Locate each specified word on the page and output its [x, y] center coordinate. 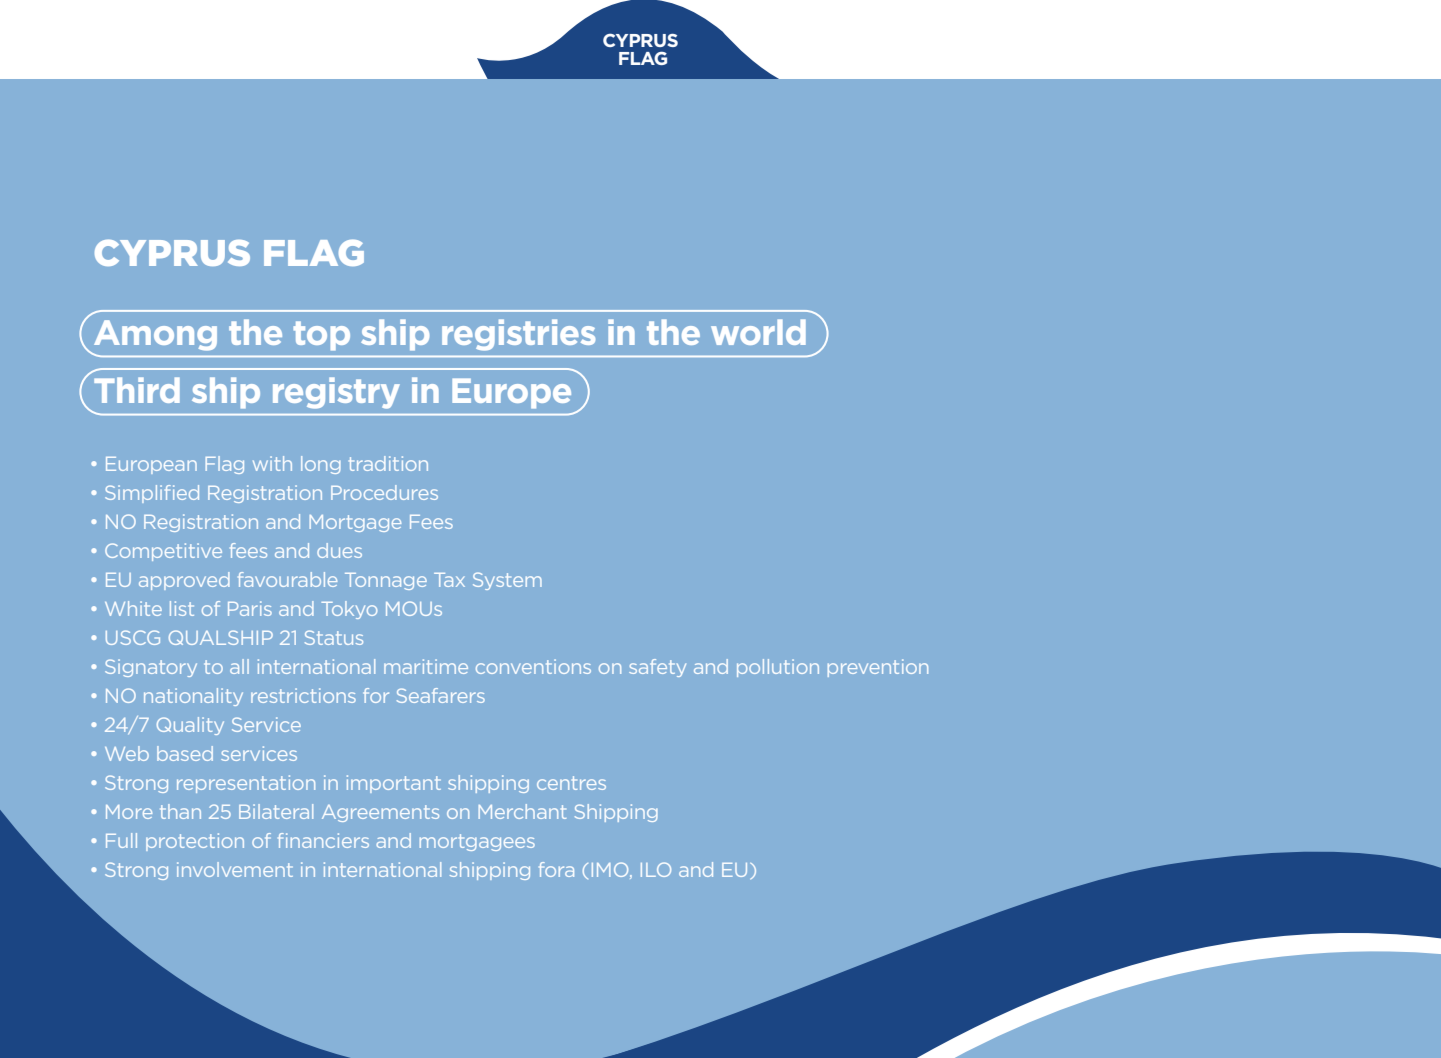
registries [518, 335]
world [758, 332]
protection [195, 842]
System [507, 581]
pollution [778, 668]
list [182, 608]
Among [155, 335]
